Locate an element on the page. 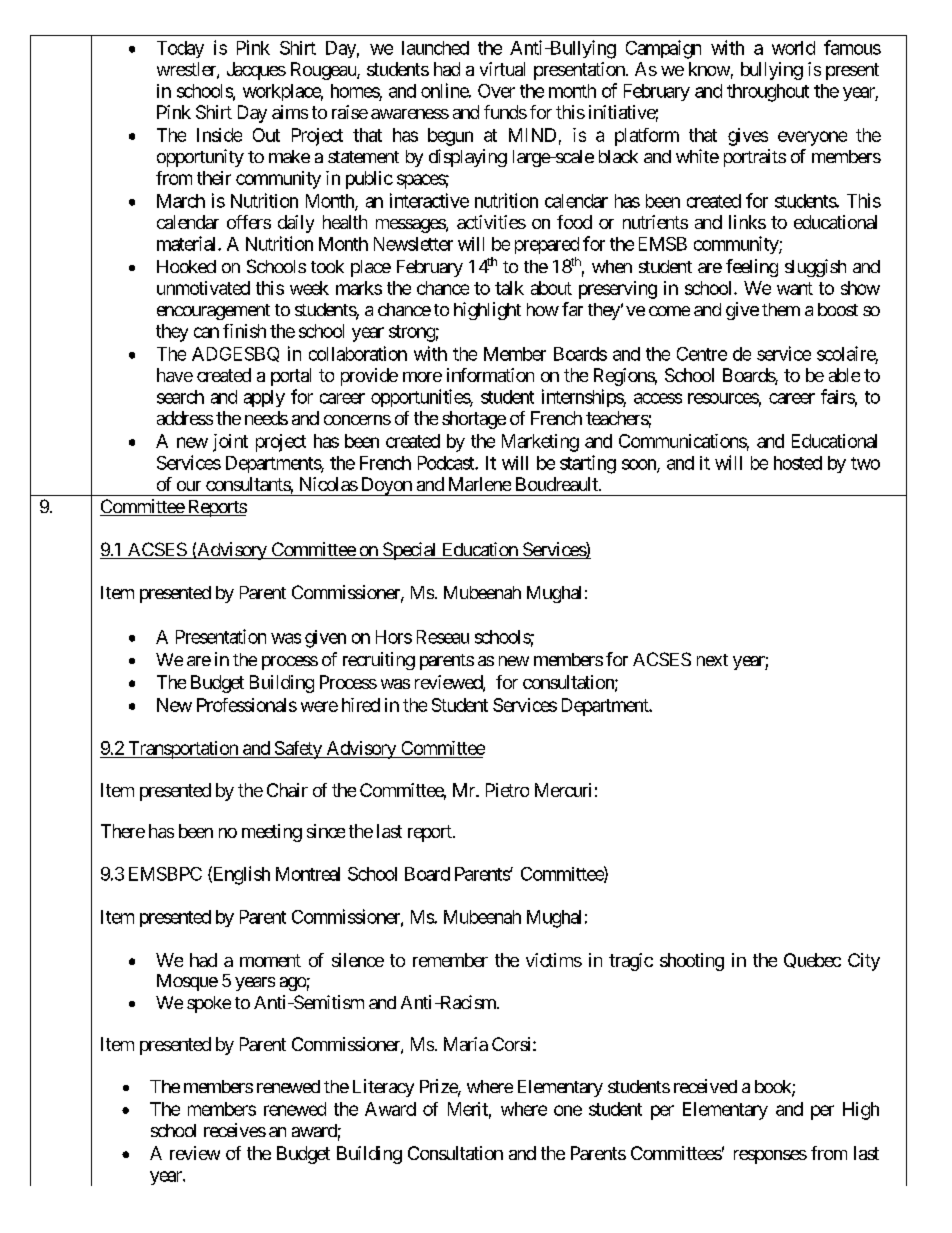  received is located at coordinates (705, 1086).
